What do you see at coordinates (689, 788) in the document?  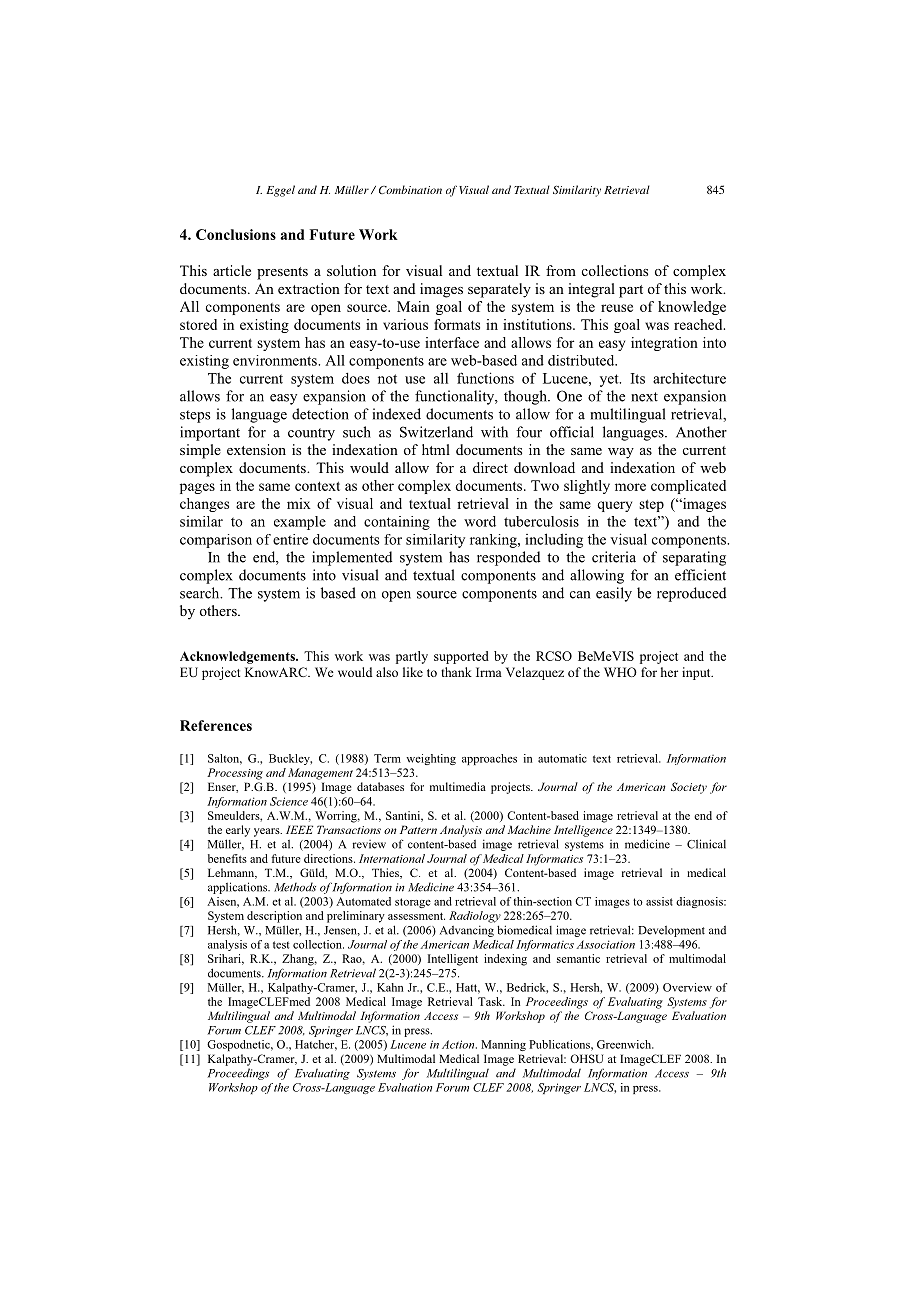 I see `Society` at bounding box center [689, 788].
